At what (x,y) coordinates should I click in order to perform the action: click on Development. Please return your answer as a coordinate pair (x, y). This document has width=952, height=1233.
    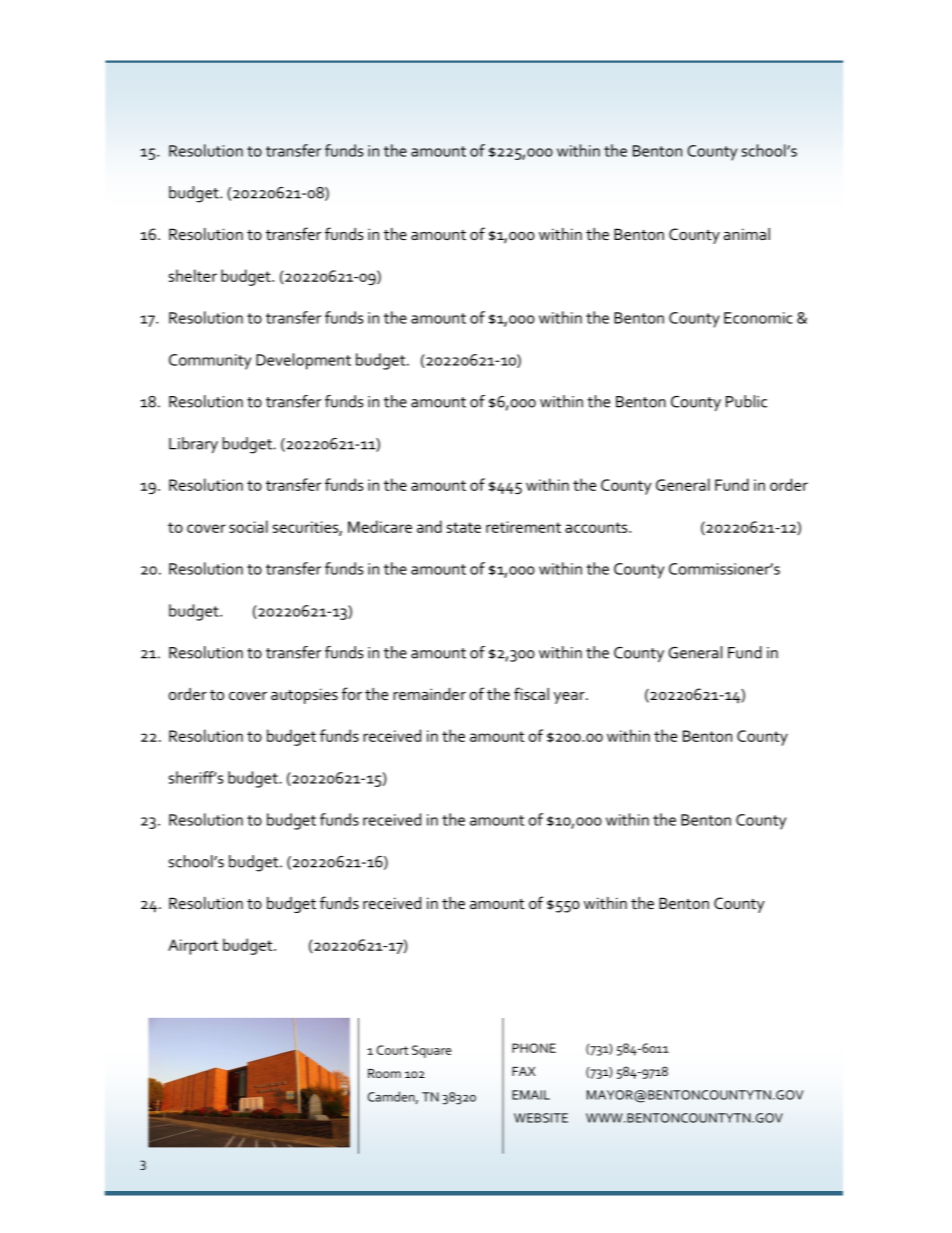
    Looking at the image, I should click on (303, 361).
